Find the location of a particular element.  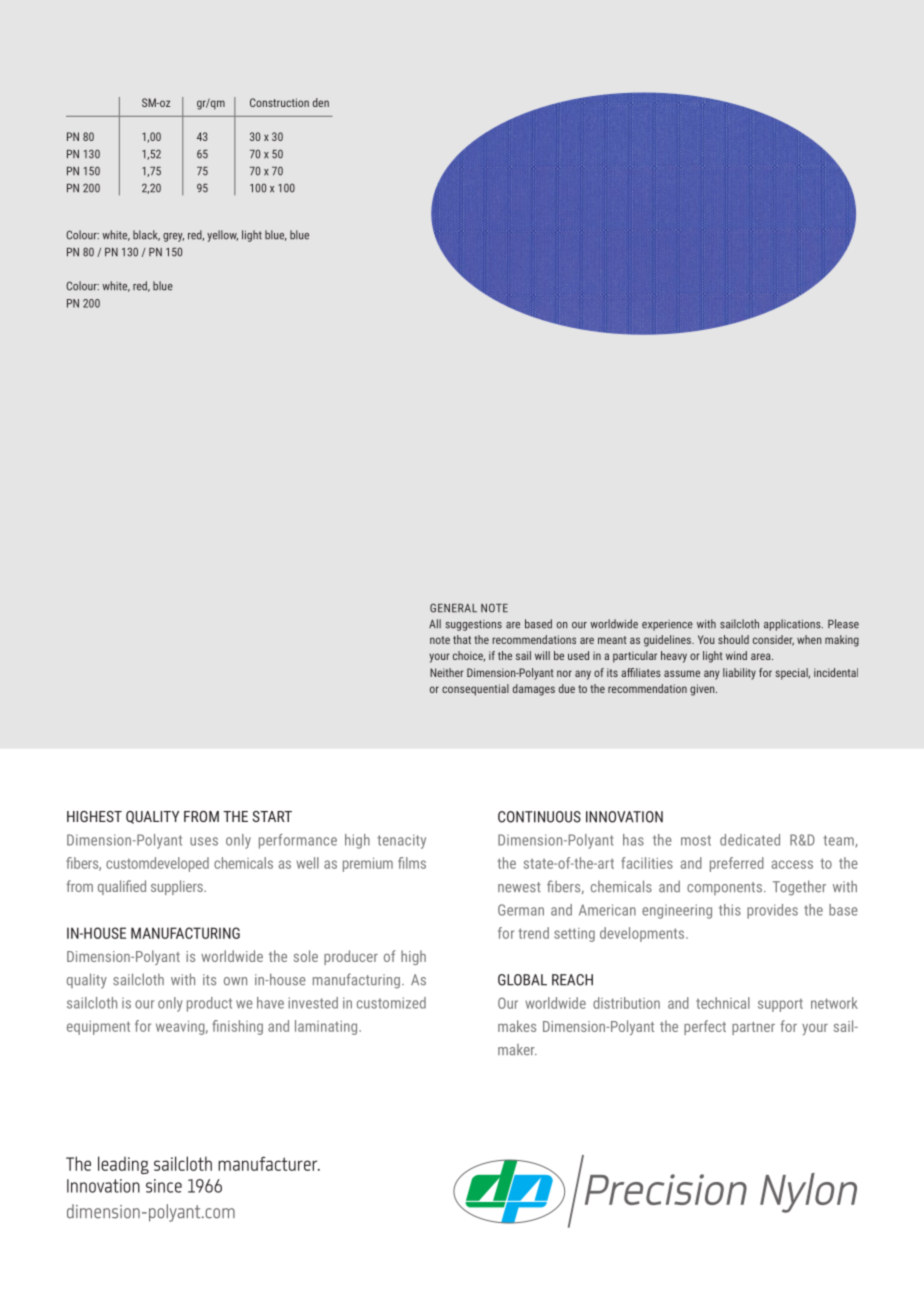

yellow is located at coordinates (222, 236).
